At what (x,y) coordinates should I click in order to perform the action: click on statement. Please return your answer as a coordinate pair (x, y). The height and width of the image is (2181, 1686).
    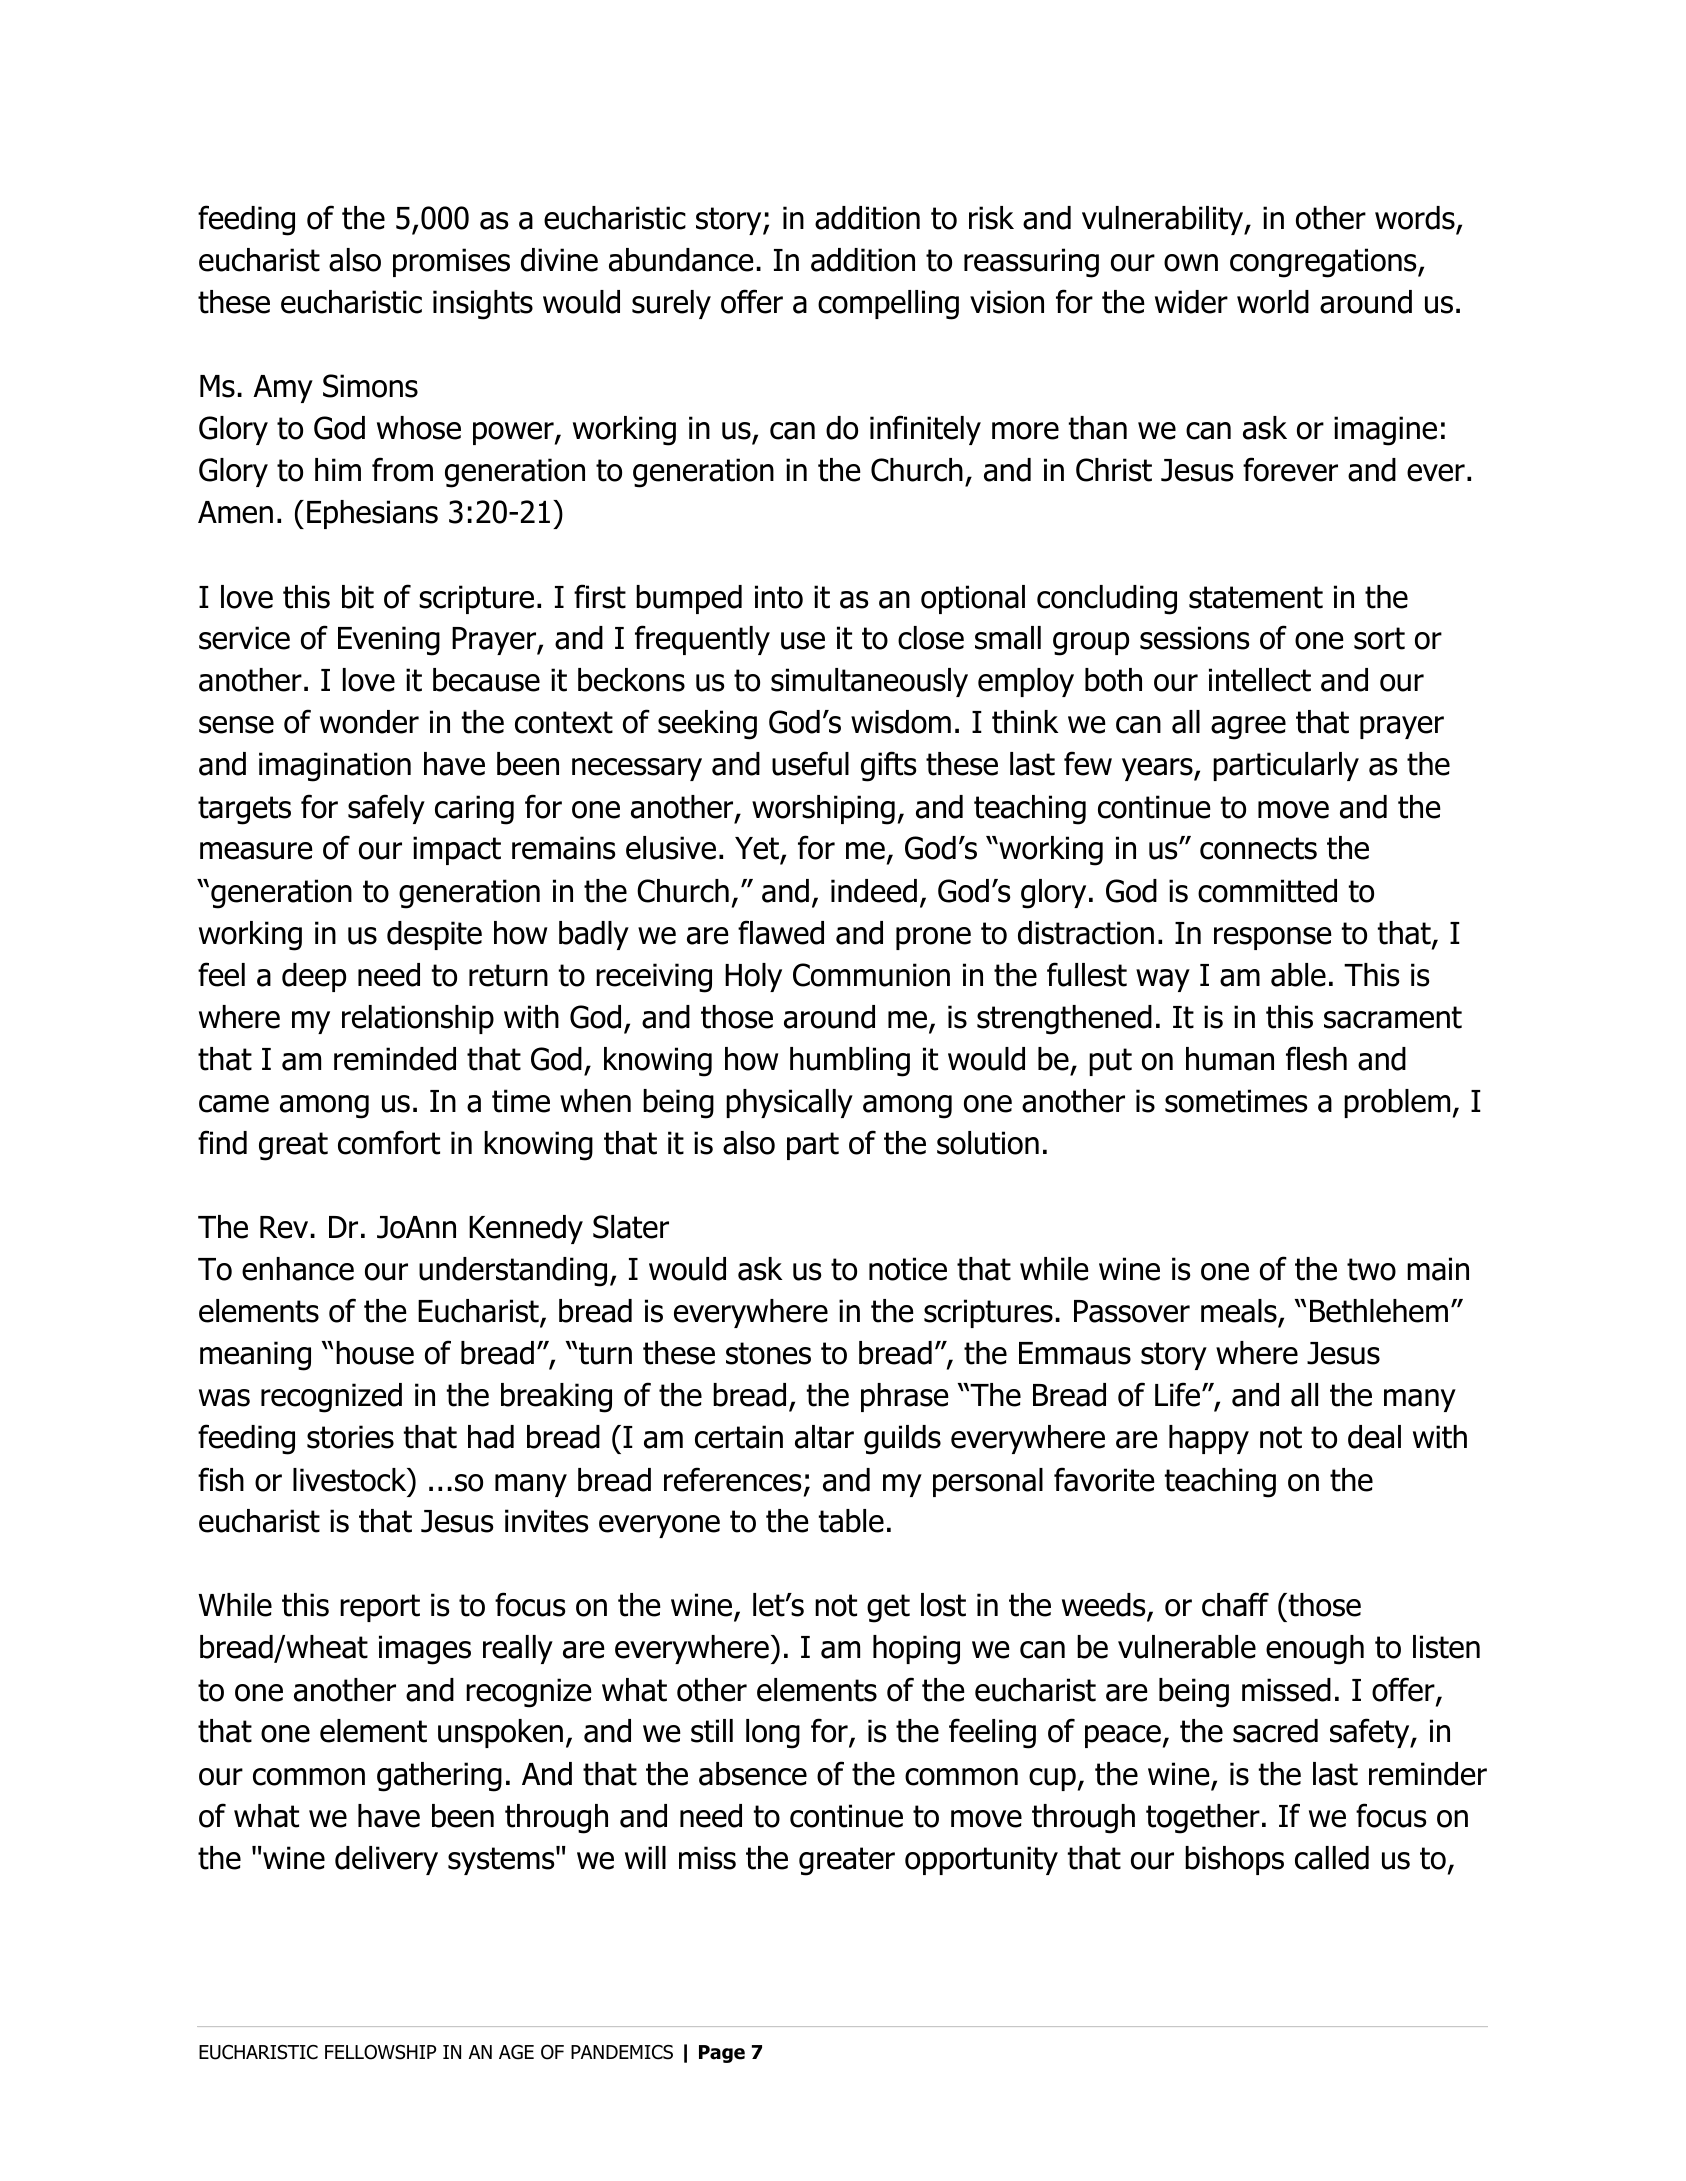
    Looking at the image, I should click on (1256, 597).
